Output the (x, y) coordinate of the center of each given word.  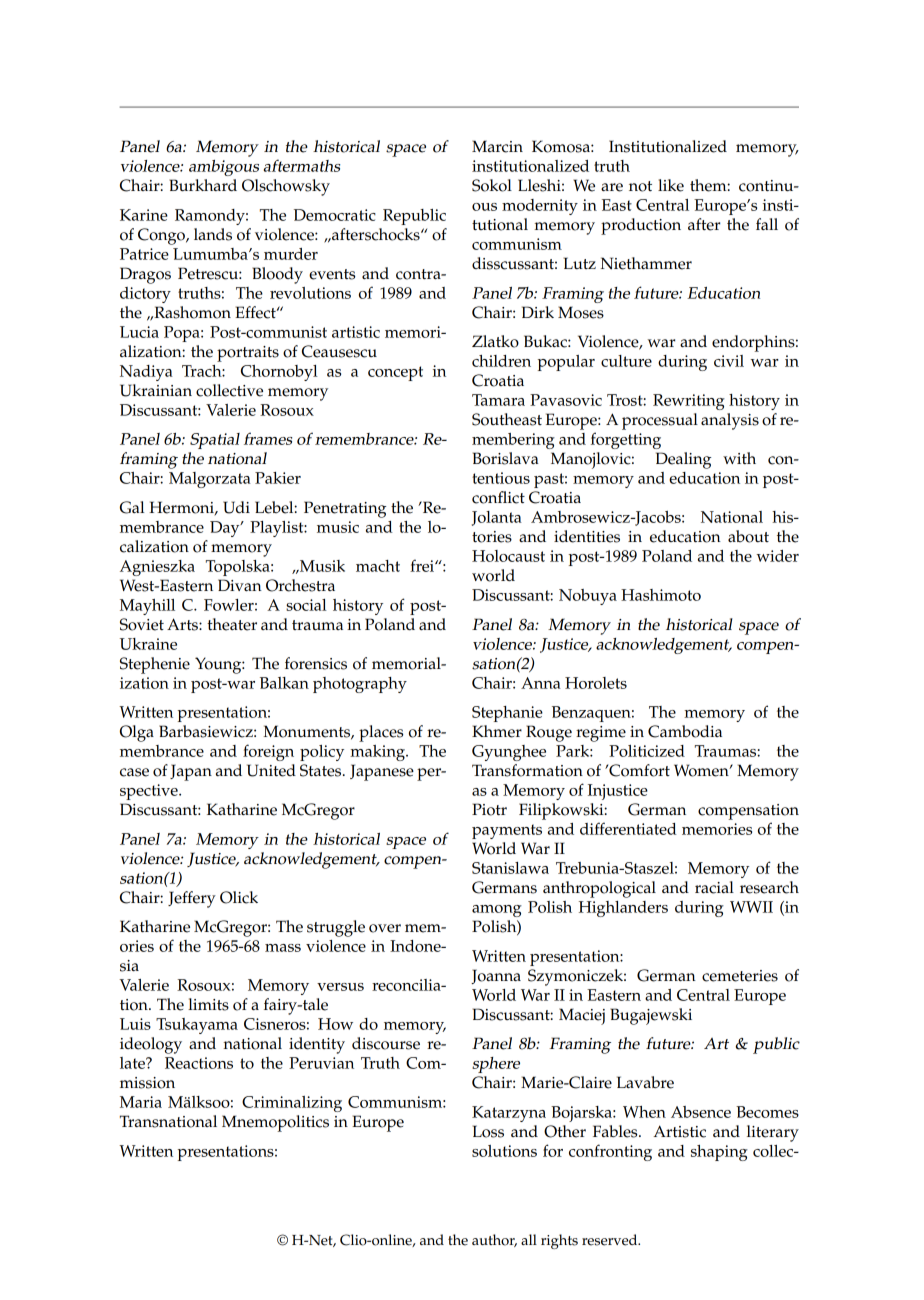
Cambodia (685, 731)
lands (213, 234)
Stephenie (155, 665)
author (494, 1240)
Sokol (492, 185)
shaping (719, 1153)
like (671, 185)
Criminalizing (292, 1104)
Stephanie (507, 714)
